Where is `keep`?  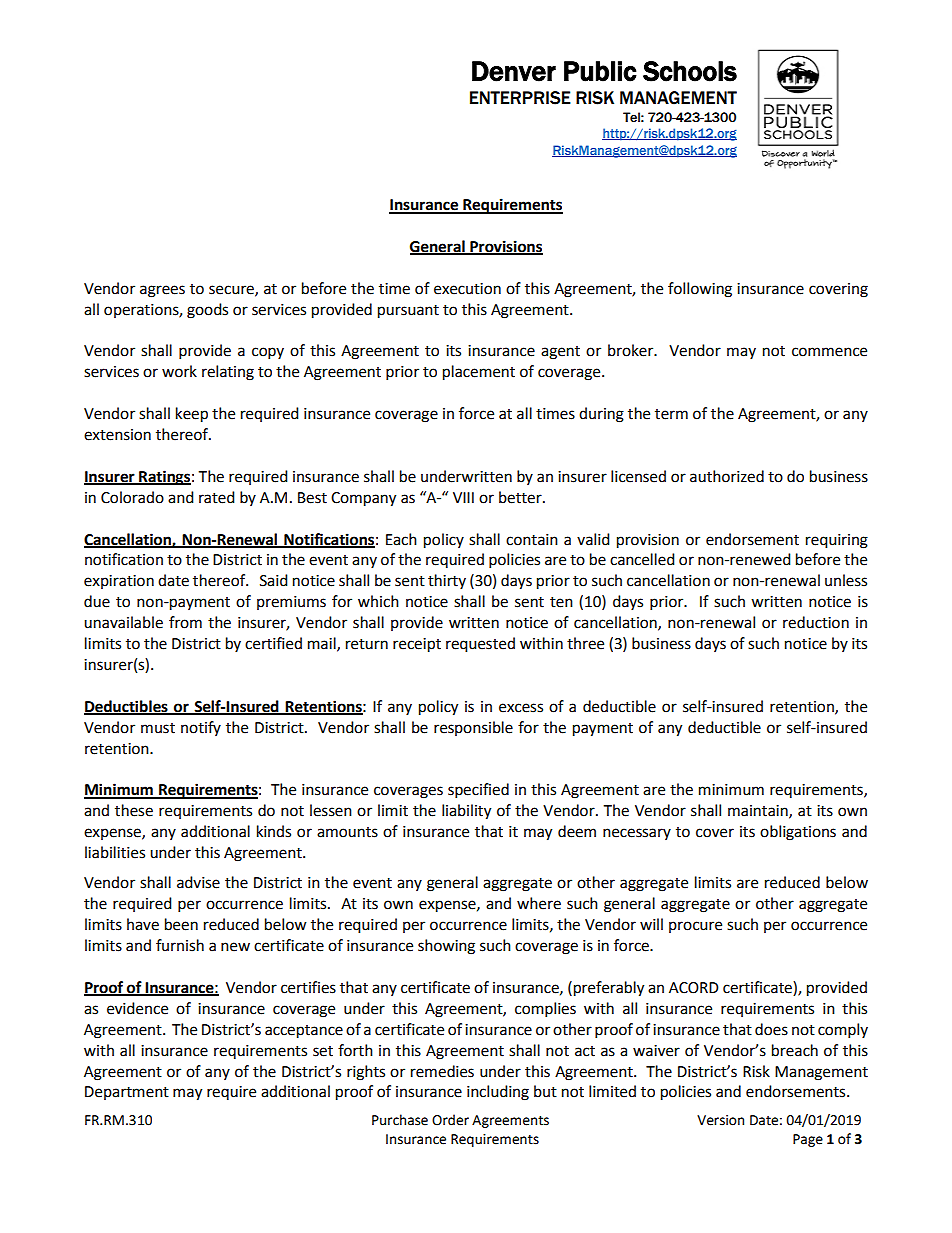 keep is located at coordinates (192, 415).
